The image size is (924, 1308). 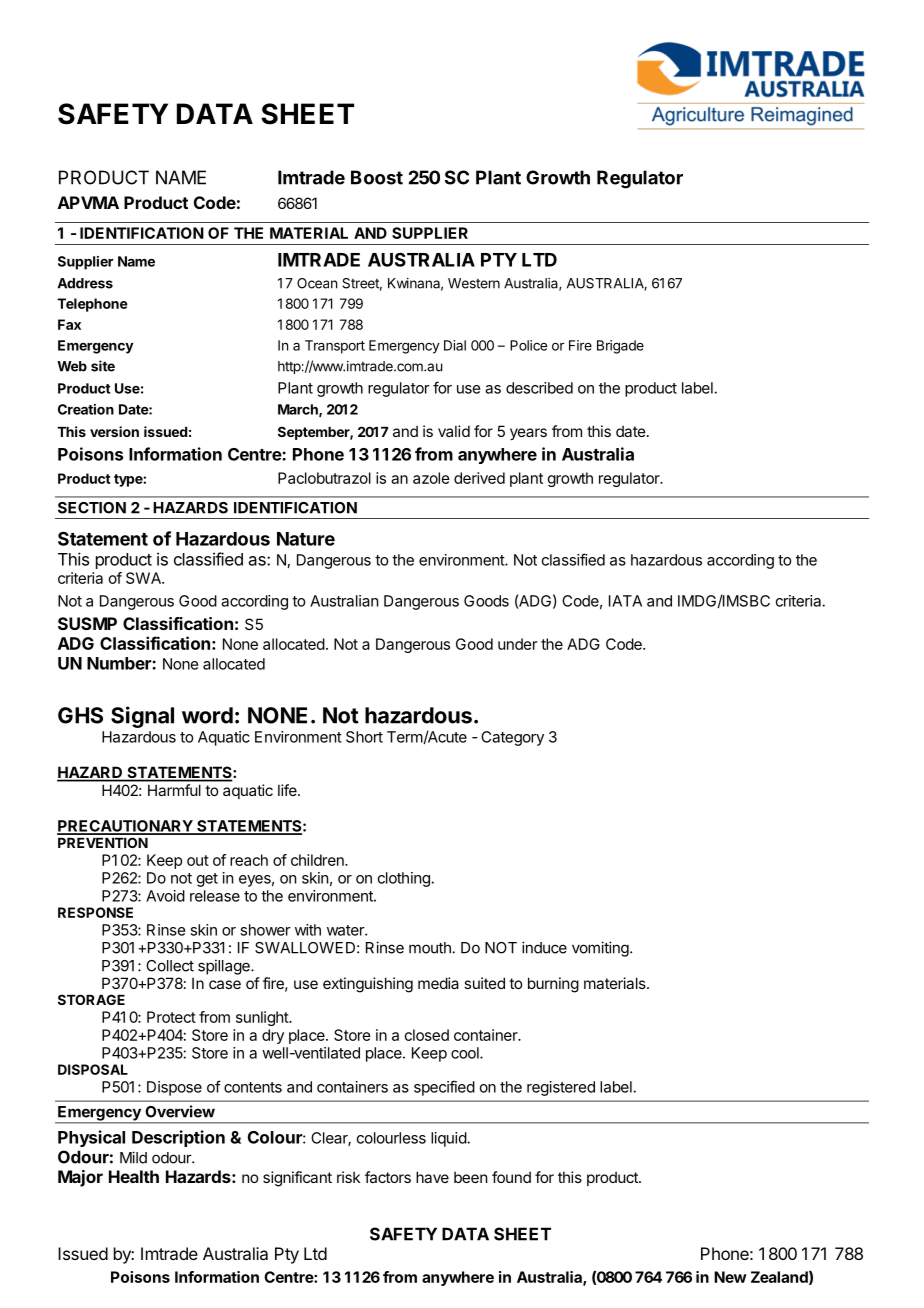 I want to click on Nature, so click(x=306, y=539).
